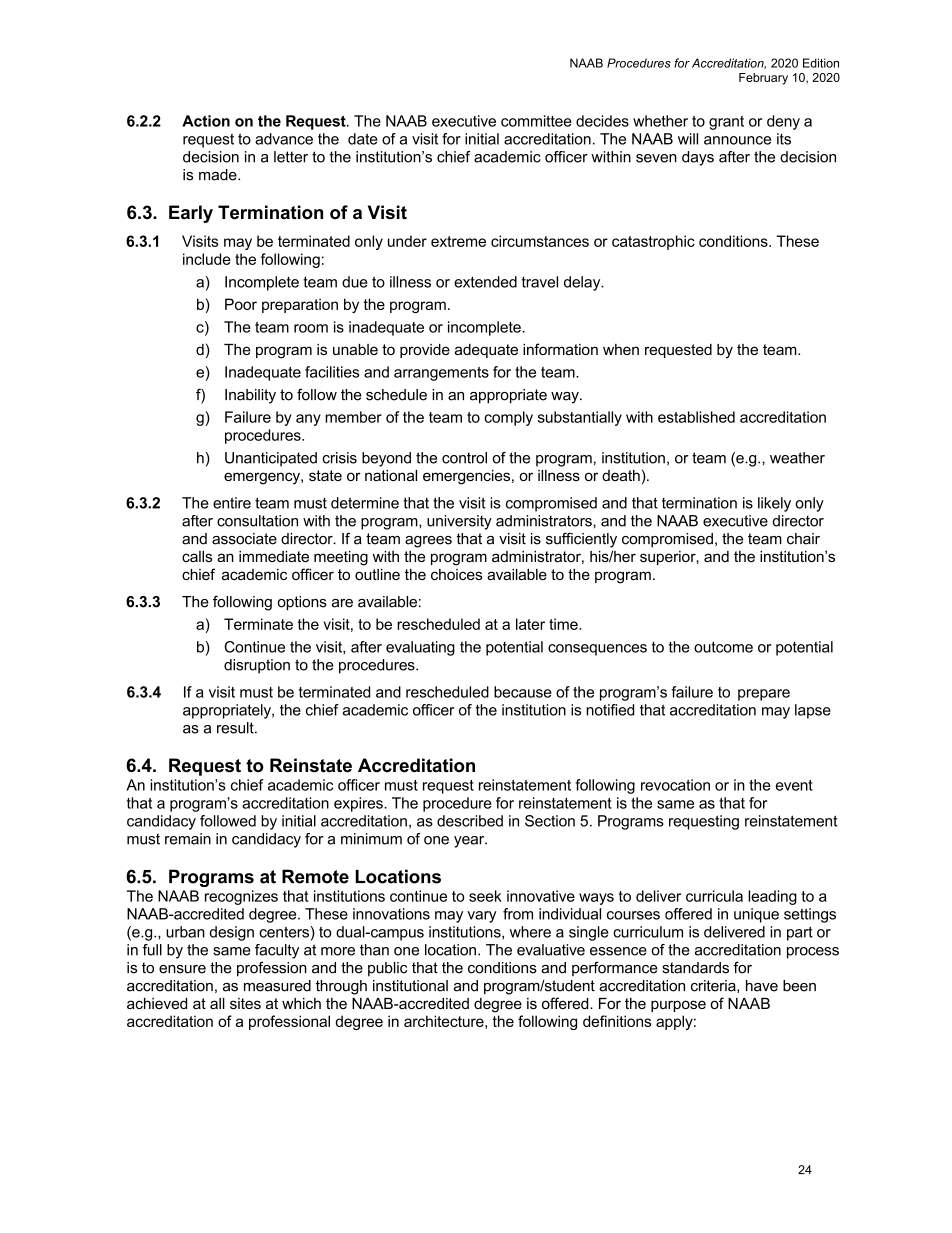 The width and height of the document is (952, 1233). What do you see at coordinates (245, 1003) in the document?
I see `sites` at bounding box center [245, 1003].
